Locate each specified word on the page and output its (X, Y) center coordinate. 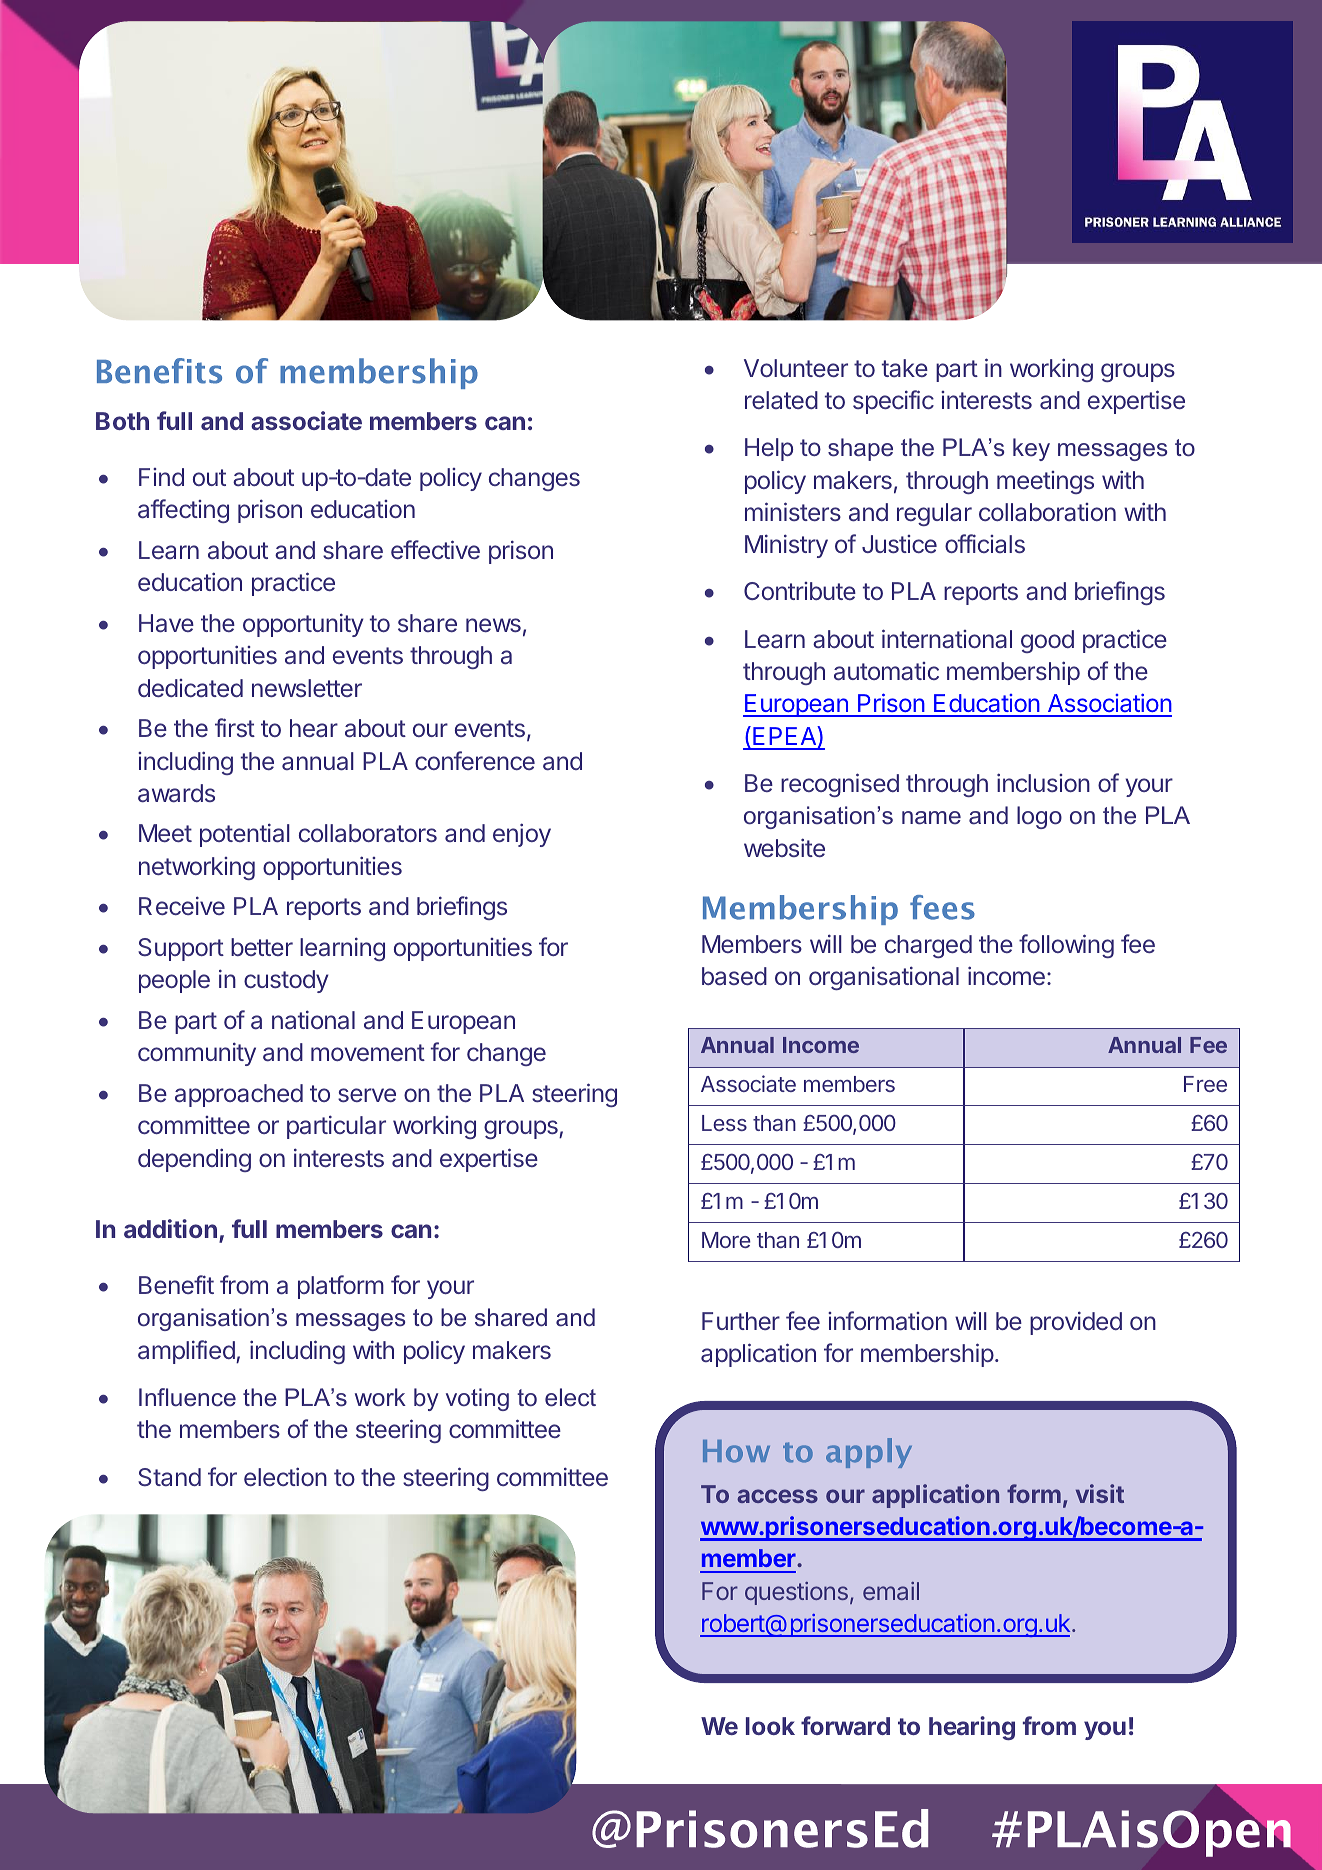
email (891, 1591)
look (770, 1726)
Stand (169, 1477)
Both (122, 421)
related (781, 400)
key (1031, 449)
